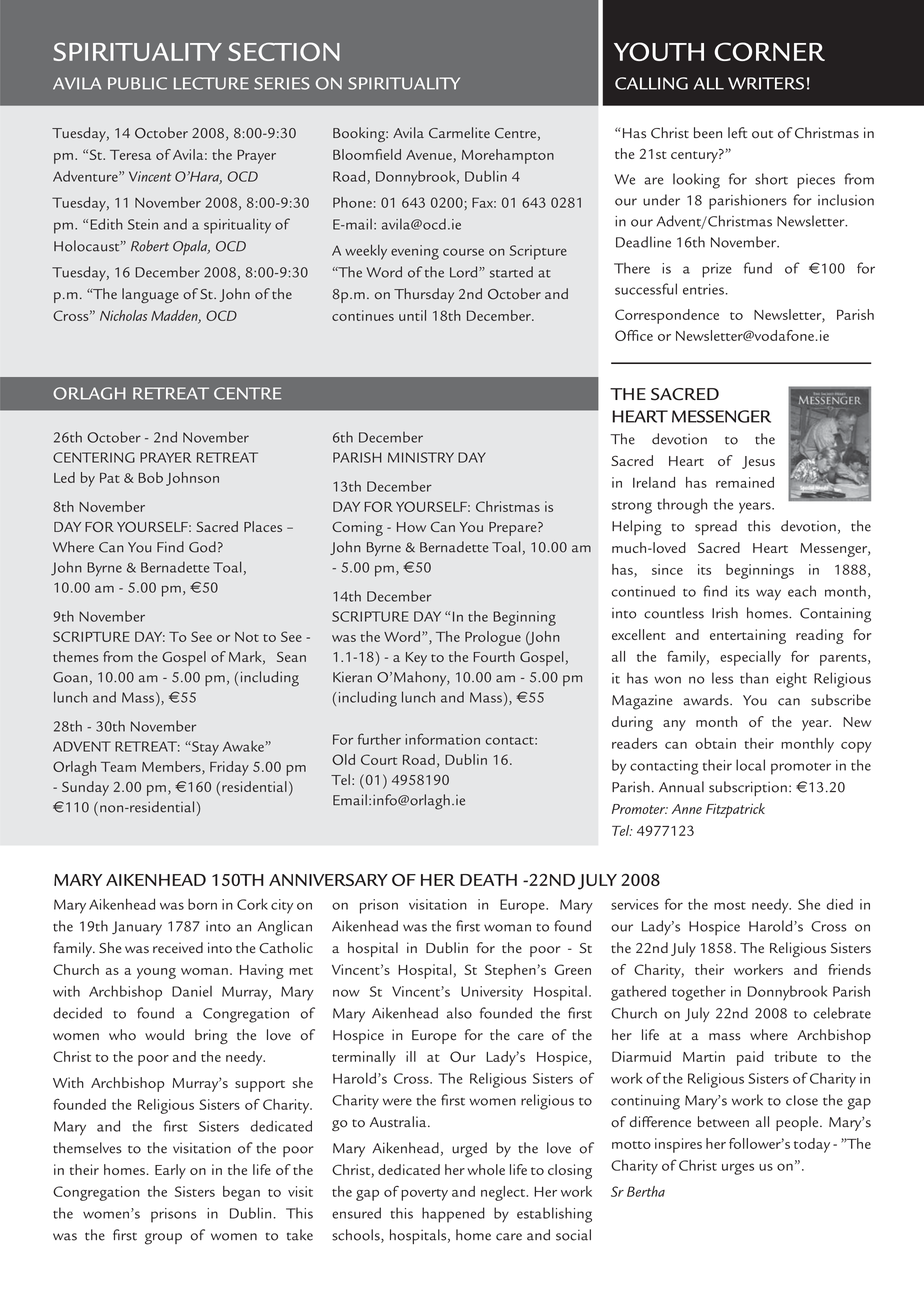 This page has width=924, height=1308. I want to click on Fitzpatrick, so click(735, 810).
